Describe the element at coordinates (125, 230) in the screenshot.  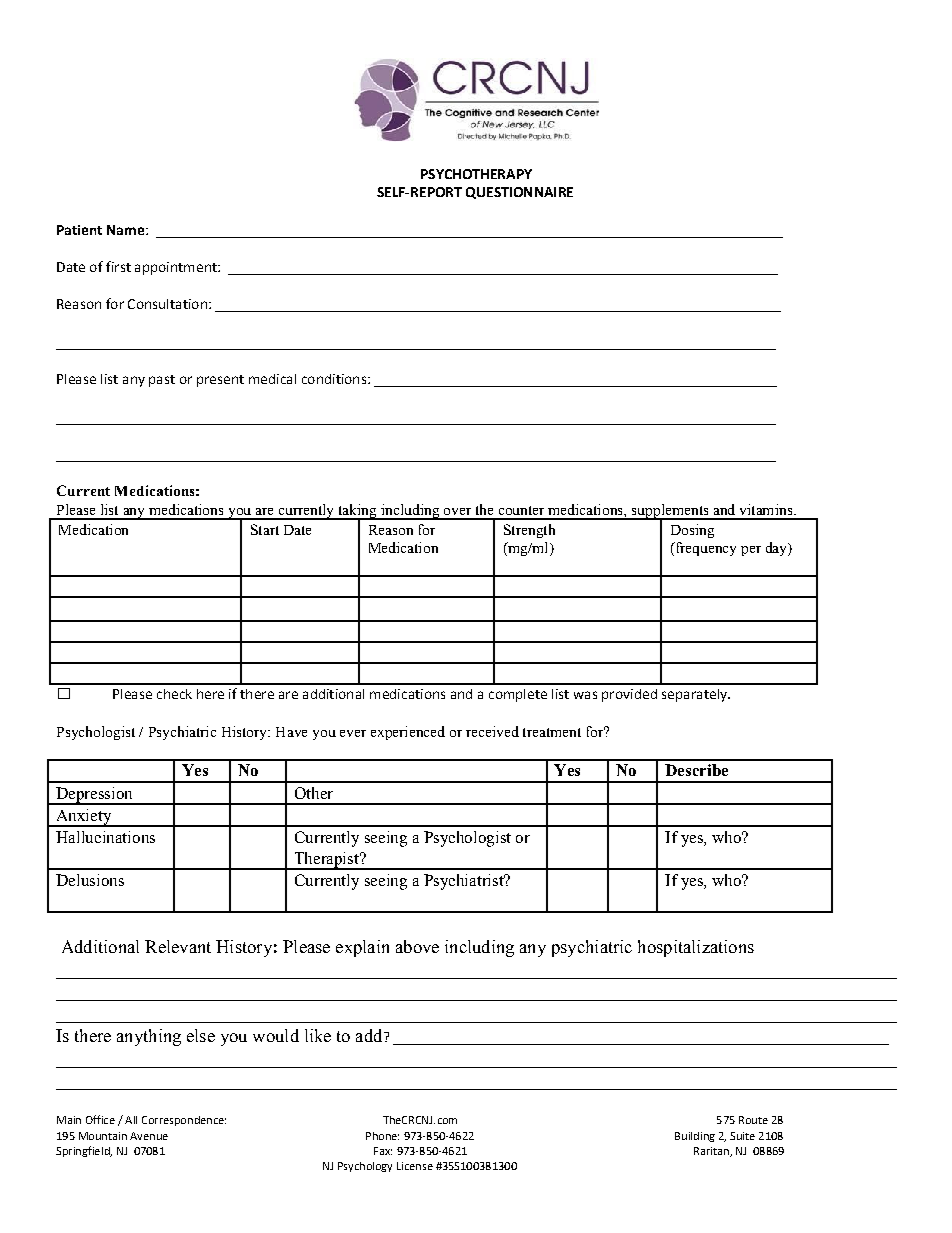
I see `Name` at that location.
